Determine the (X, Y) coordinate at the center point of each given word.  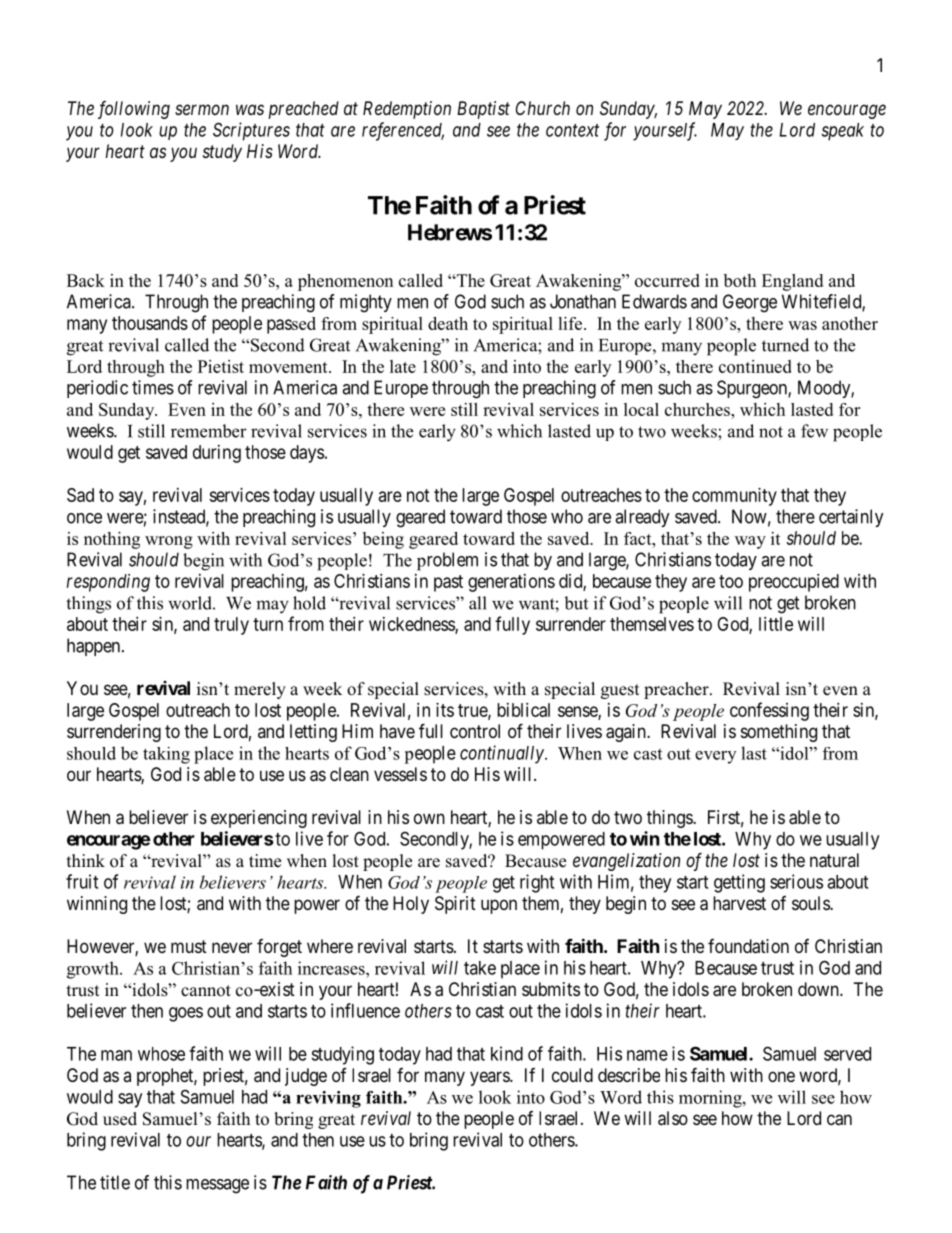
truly (231, 626)
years (490, 1078)
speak (842, 132)
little (776, 624)
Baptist (483, 110)
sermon (202, 109)
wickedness (412, 625)
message (217, 1186)
